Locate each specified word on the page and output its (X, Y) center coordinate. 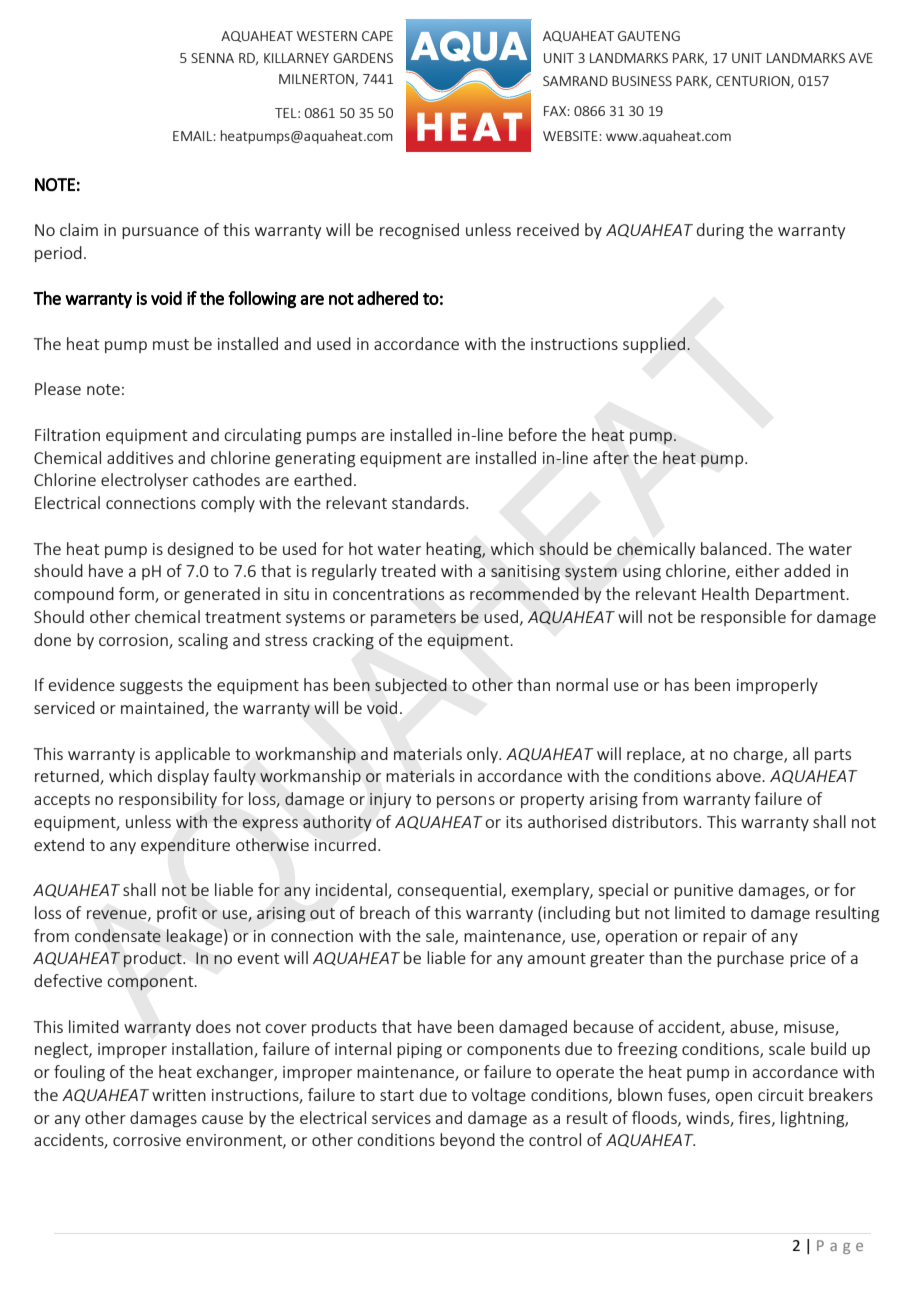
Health (725, 593)
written (179, 1095)
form (137, 595)
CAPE (377, 36)
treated (408, 570)
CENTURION (754, 82)
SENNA (212, 58)
